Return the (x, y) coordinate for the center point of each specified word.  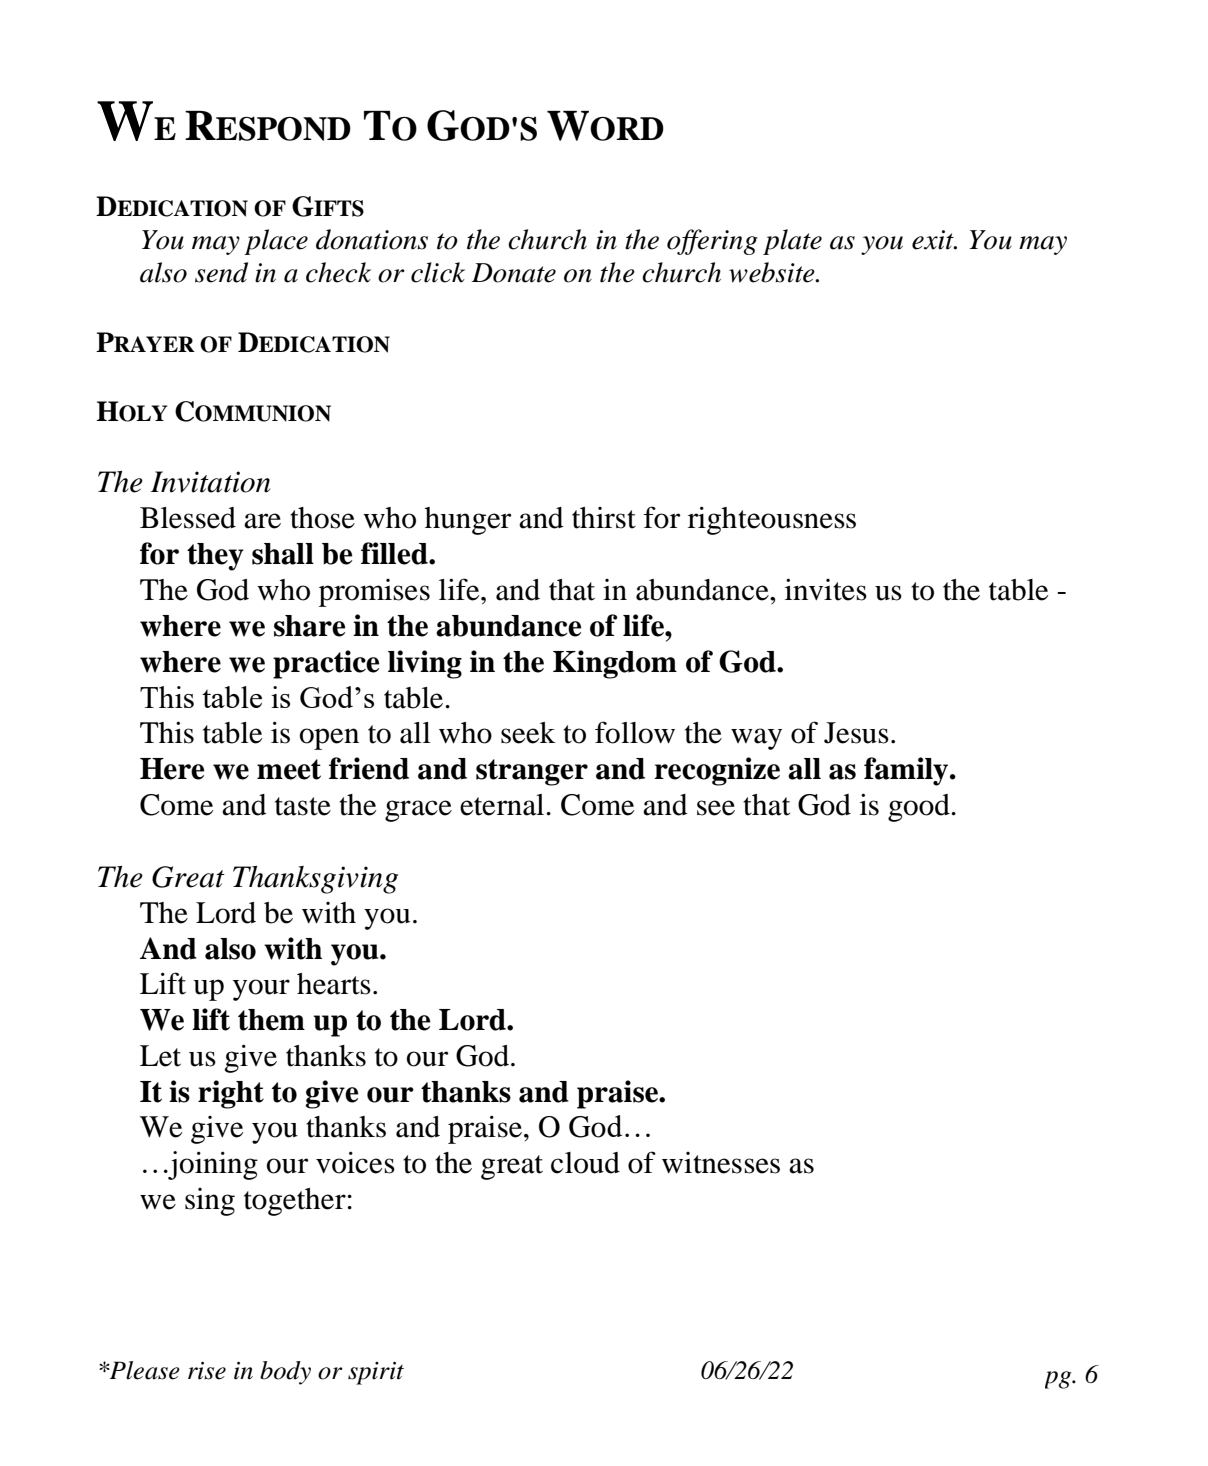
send (221, 272)
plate (792, 242)
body (285, 1373)
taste (303, 806)
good (920, 808)
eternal (503, 805)
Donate (514, 273)
